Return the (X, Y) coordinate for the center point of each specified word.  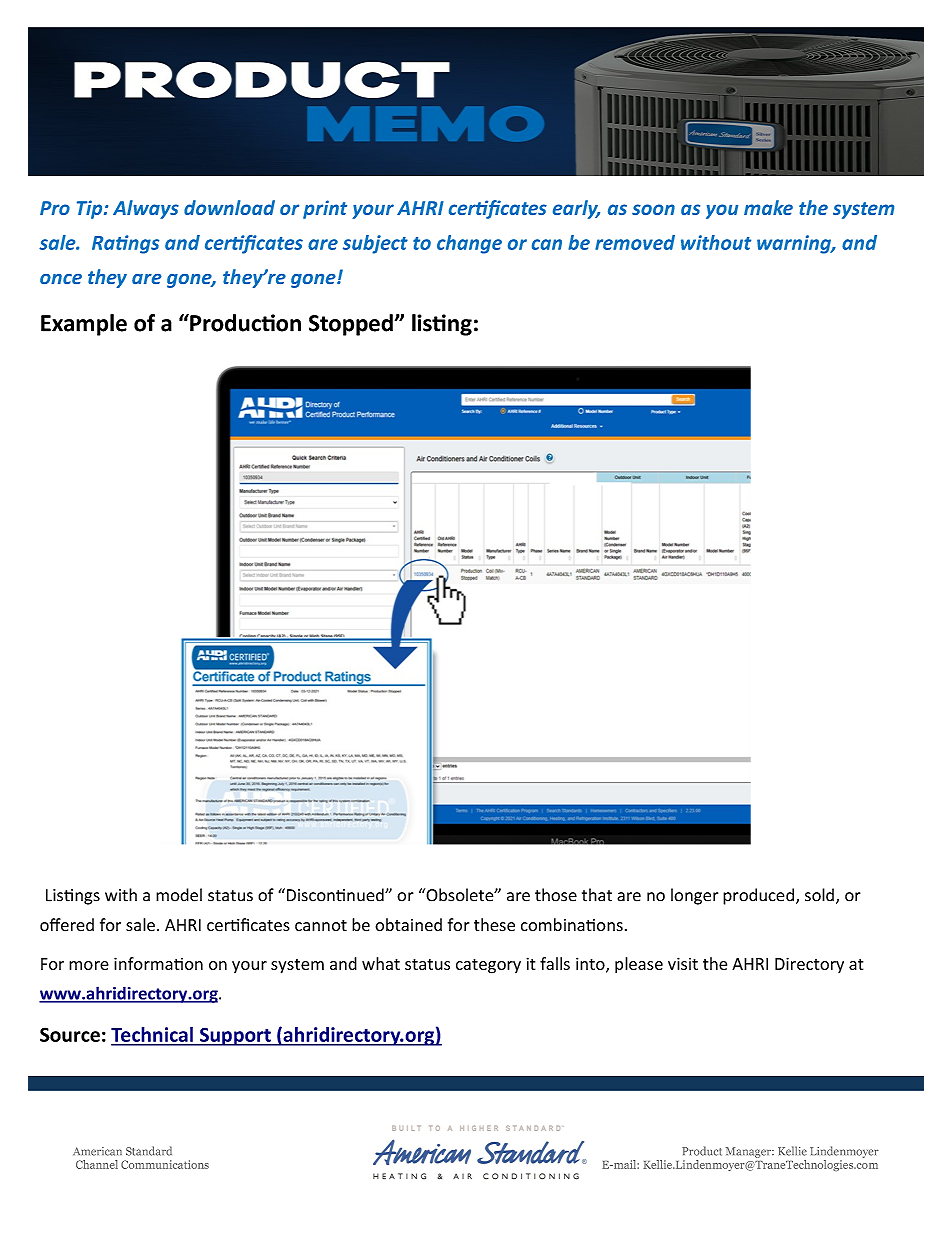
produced (758, 896)
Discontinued (335, 895)
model (179, 895)
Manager (749, 1152)
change (469, 244)
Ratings (125, 244)
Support (235, 1036)
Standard (149, 1151)
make (768, 207)
